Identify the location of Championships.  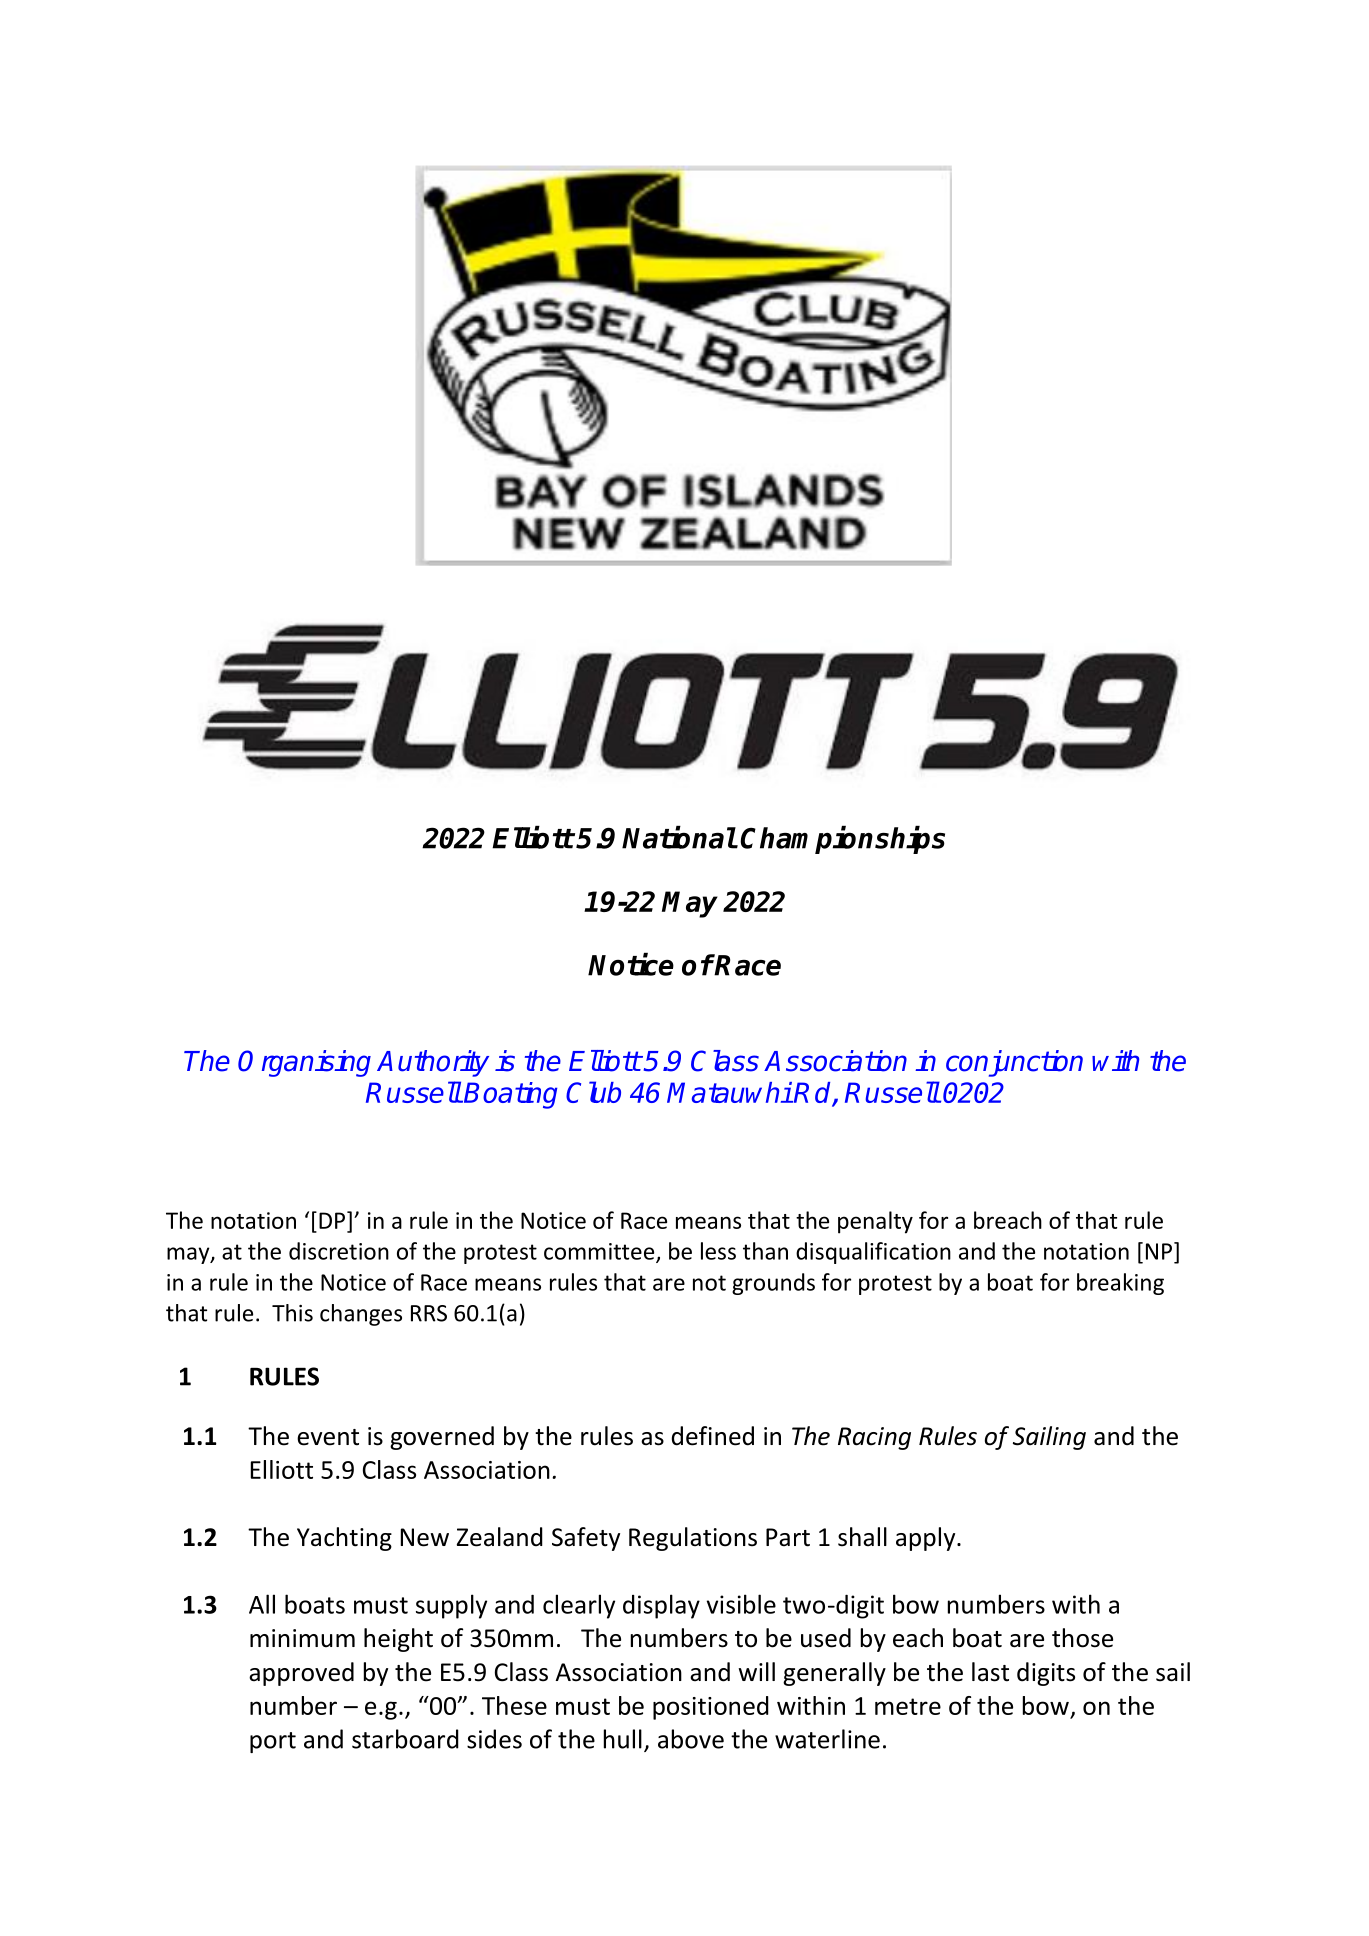
(842, 840).
